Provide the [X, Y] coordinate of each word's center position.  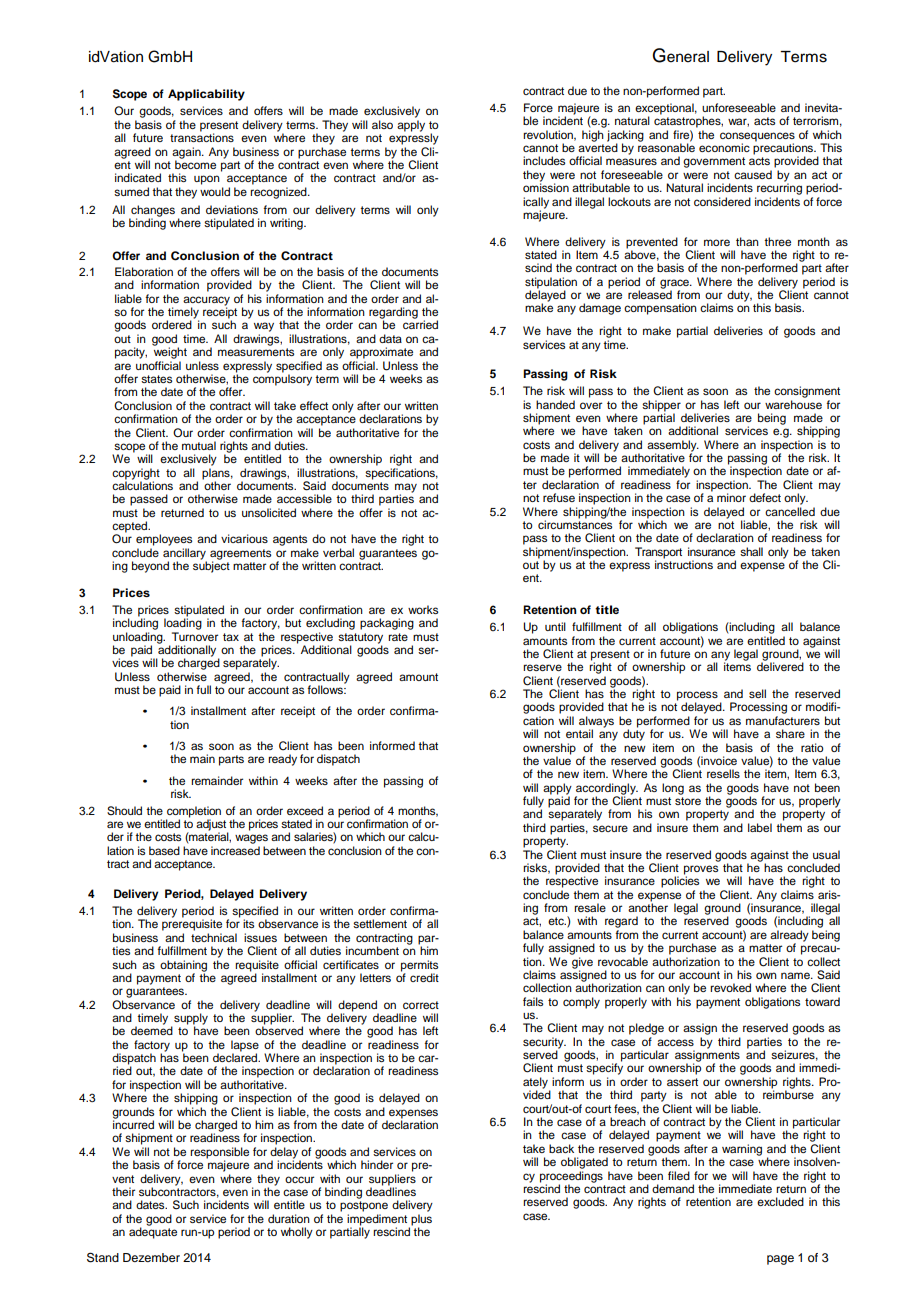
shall [751, 551]
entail [579, 733]
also [382, 124]
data [390, 338]
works [423, 609]
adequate [153, 1232]
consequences [757, 138]
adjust [212, 826]
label [760, 827]
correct [421, 1005]
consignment [807, 392]
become [195, 163]
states [156, 379]
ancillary [185, 555]
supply [191, 1020]
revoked [730, 987]
